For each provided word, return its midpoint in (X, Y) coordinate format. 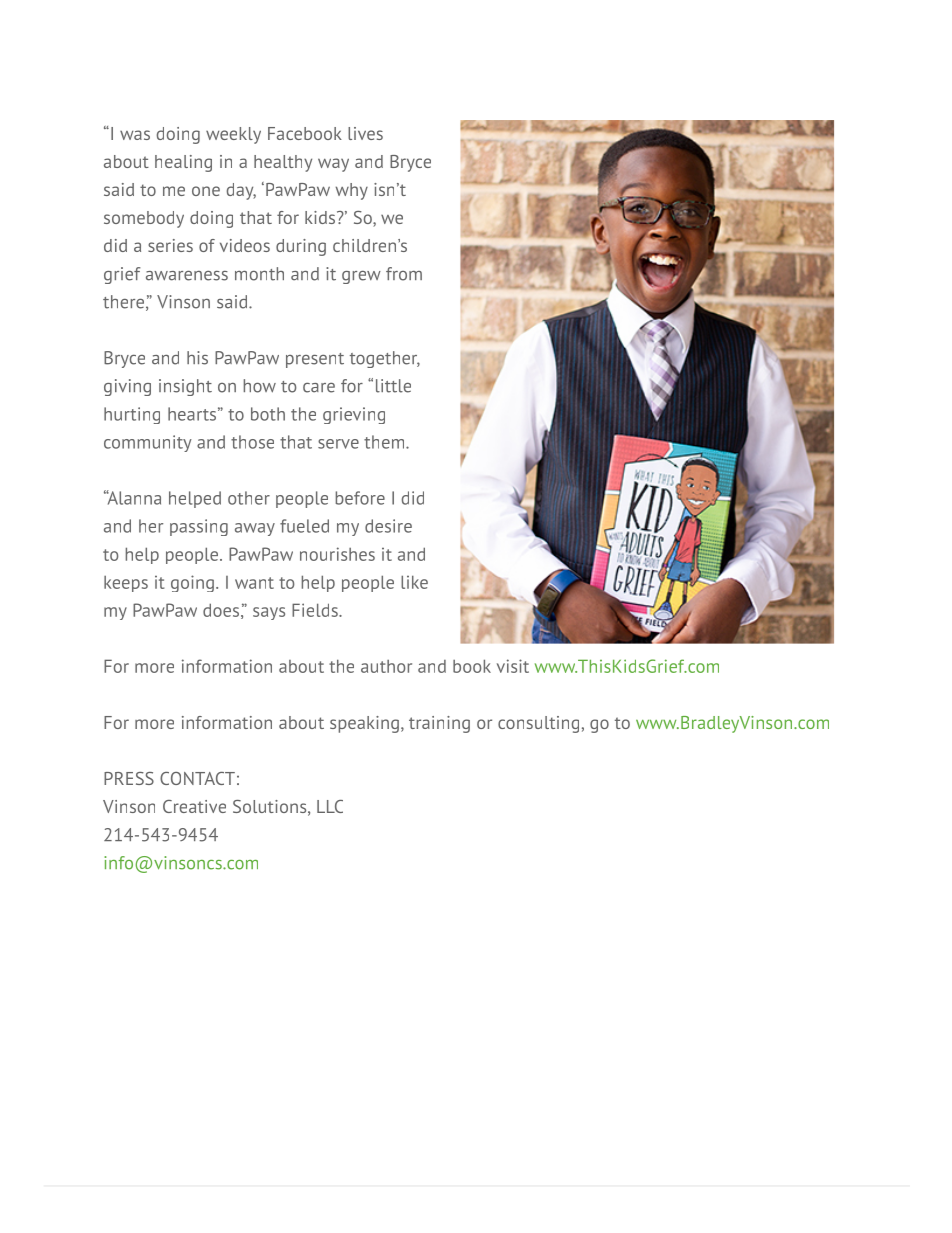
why (352, 191)
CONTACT (197, 778)
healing (183, 163)
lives (365, 133)
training (439, 724)
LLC (330, 806)
